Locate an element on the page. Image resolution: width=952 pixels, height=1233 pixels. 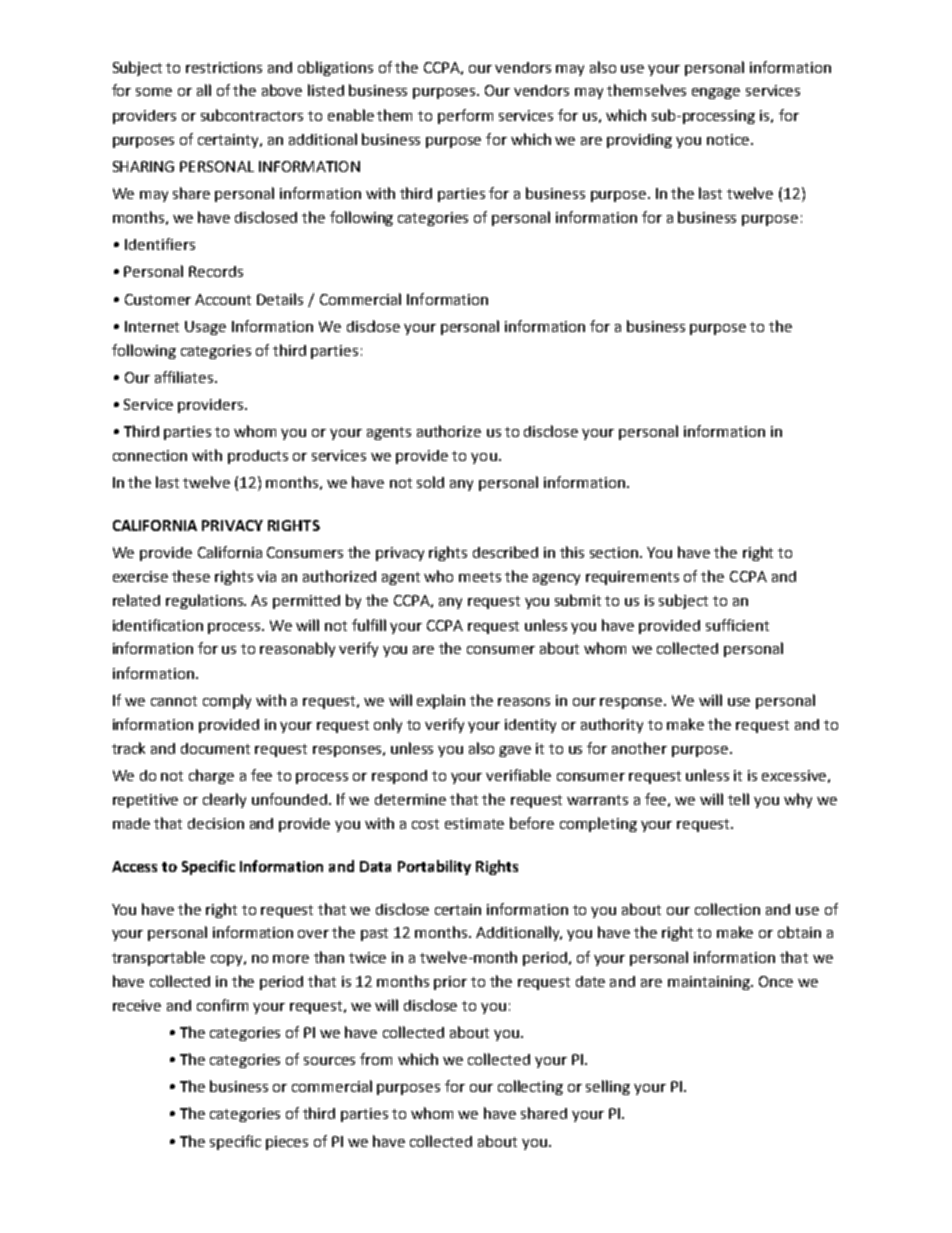
charge is located at coordinates (211, 776).
